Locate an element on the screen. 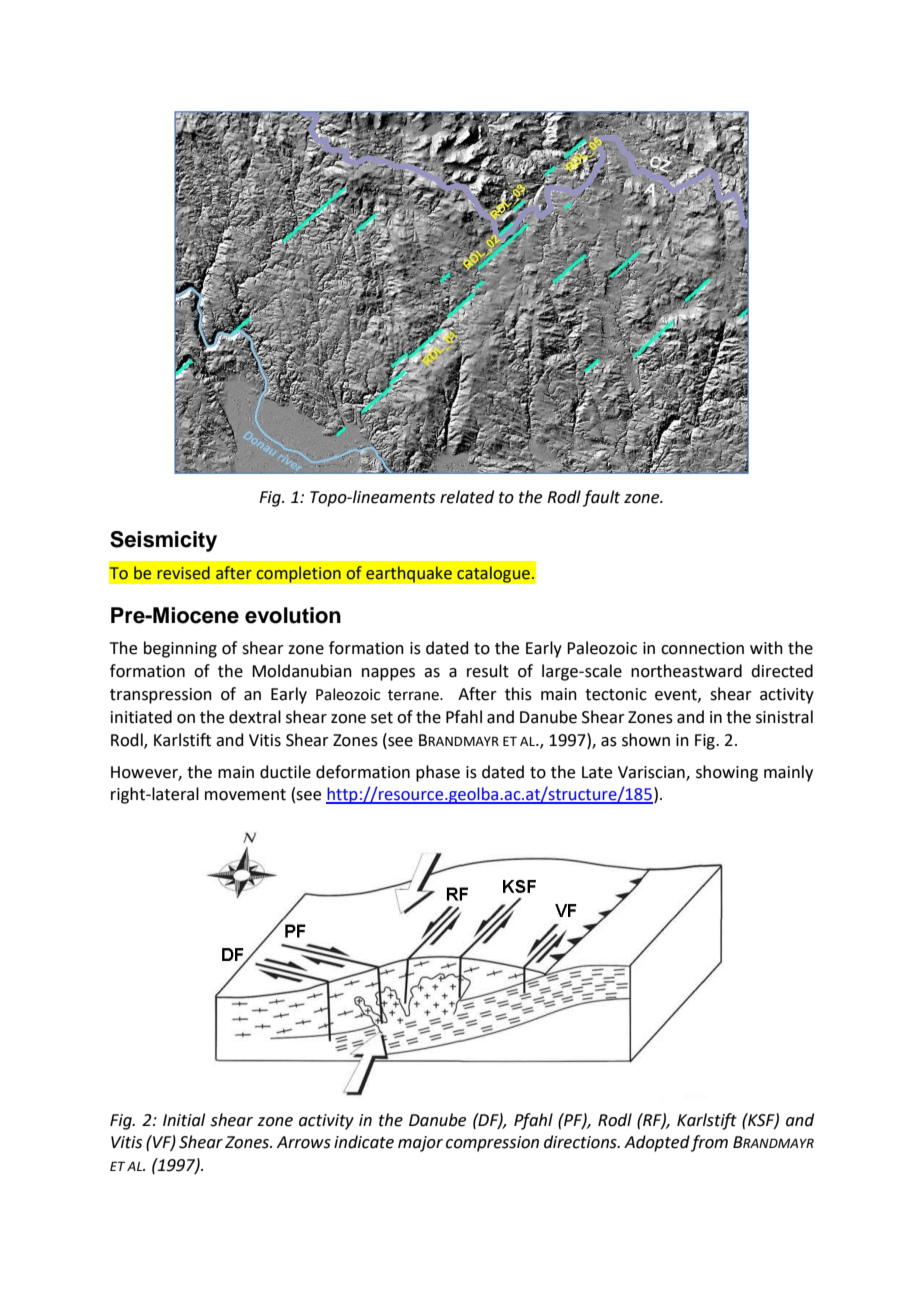 This screenshot has width=924, height=1308. movement is located at coordinates (245, 795).
